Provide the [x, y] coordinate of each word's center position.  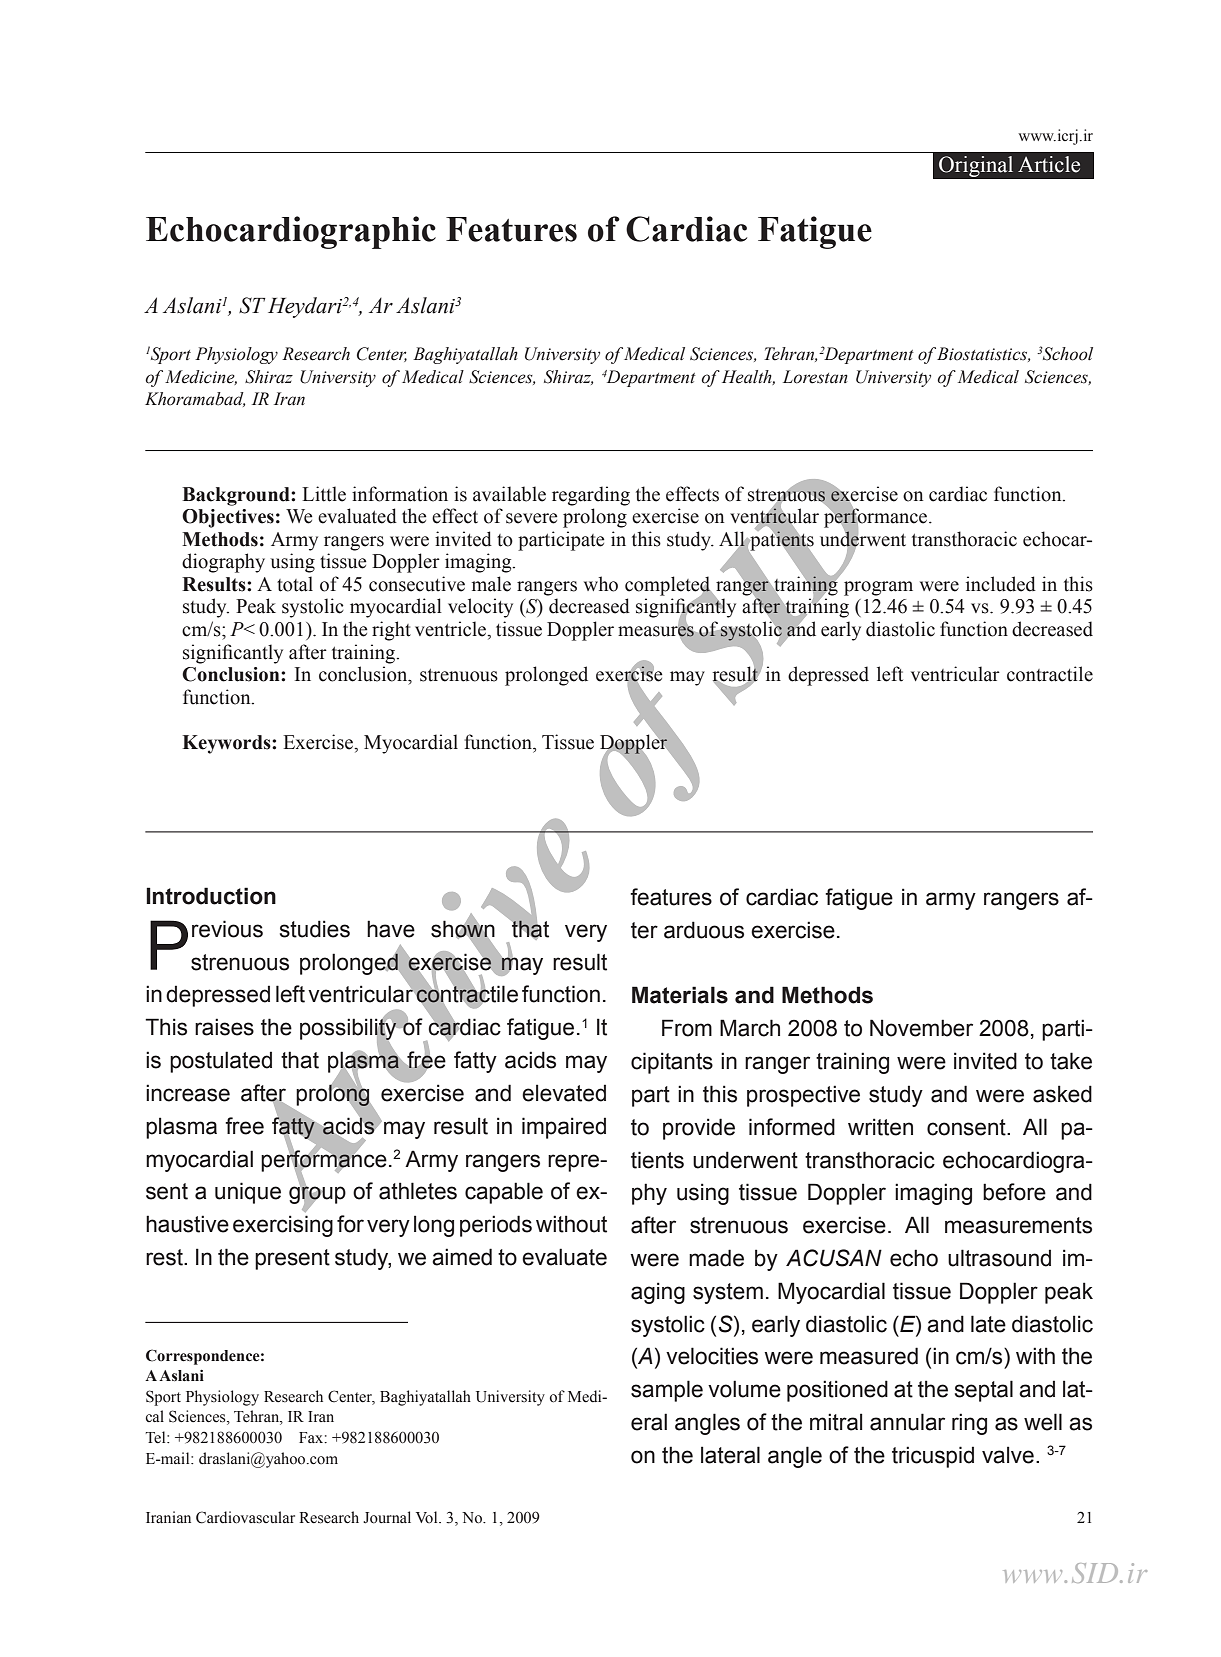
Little [324, 494]
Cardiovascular [245, 1517]
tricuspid [933, 1457]
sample [667, 1391]
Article [1049, 164]
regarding [591, 496]
